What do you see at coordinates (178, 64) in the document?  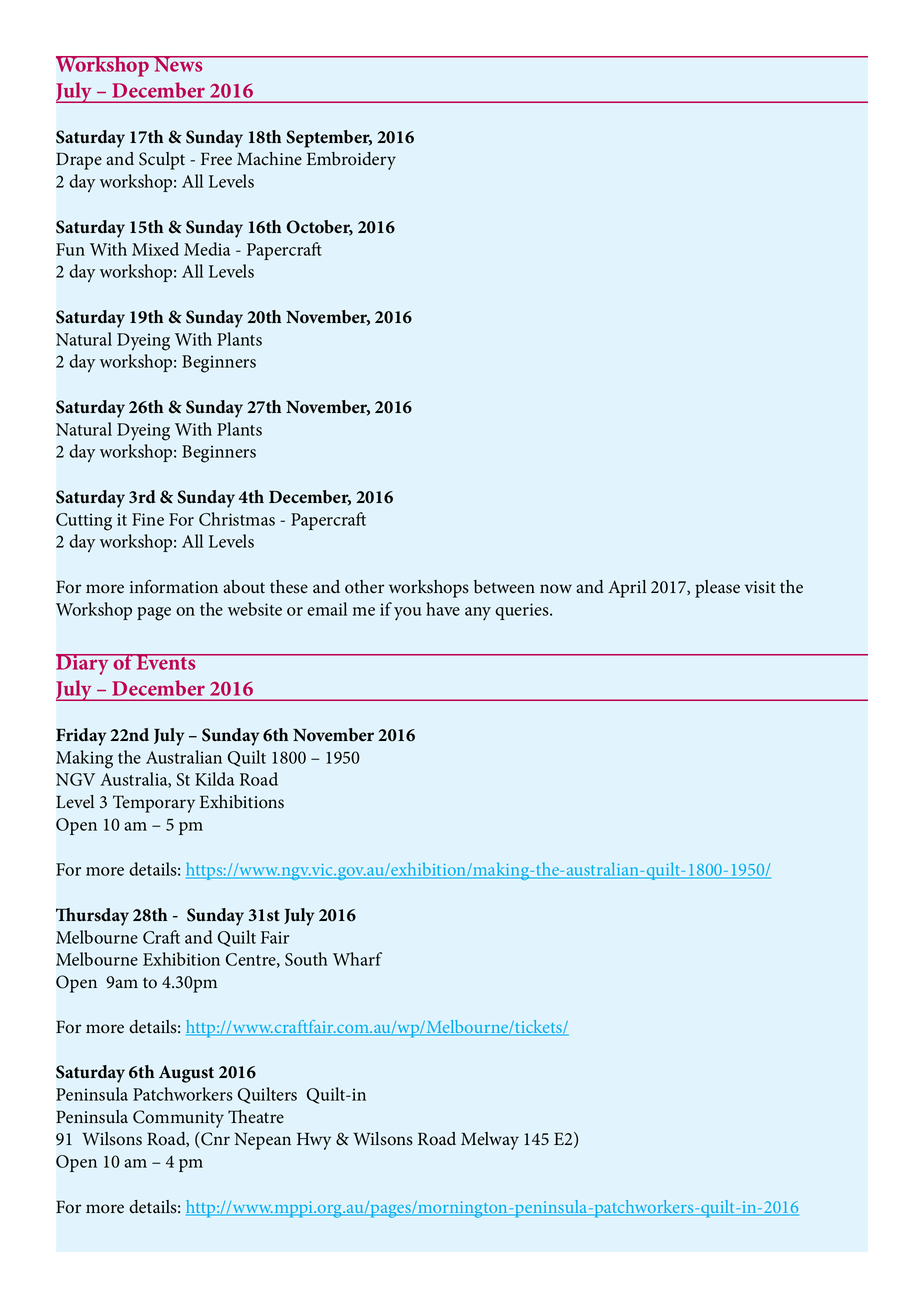 I see `News` at bounding box center [178, 64].
